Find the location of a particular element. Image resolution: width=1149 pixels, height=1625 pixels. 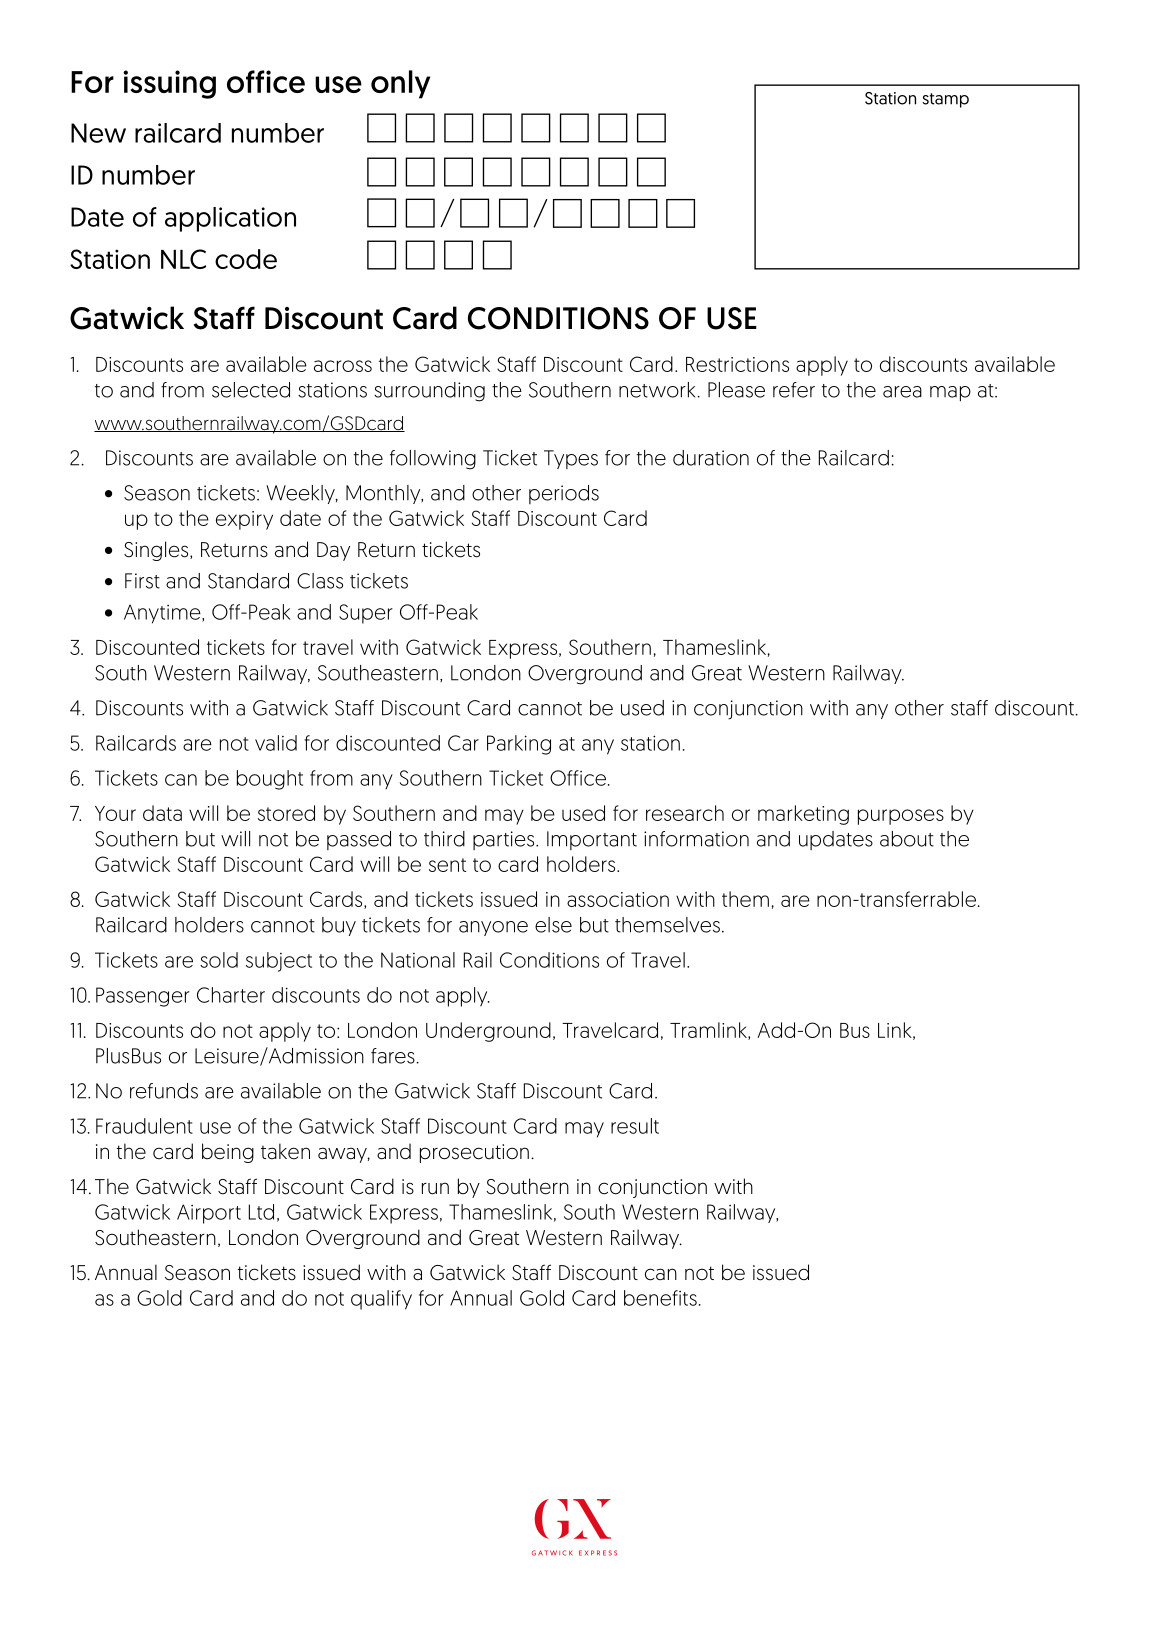

issuing is located at coordinates (169, 84).
